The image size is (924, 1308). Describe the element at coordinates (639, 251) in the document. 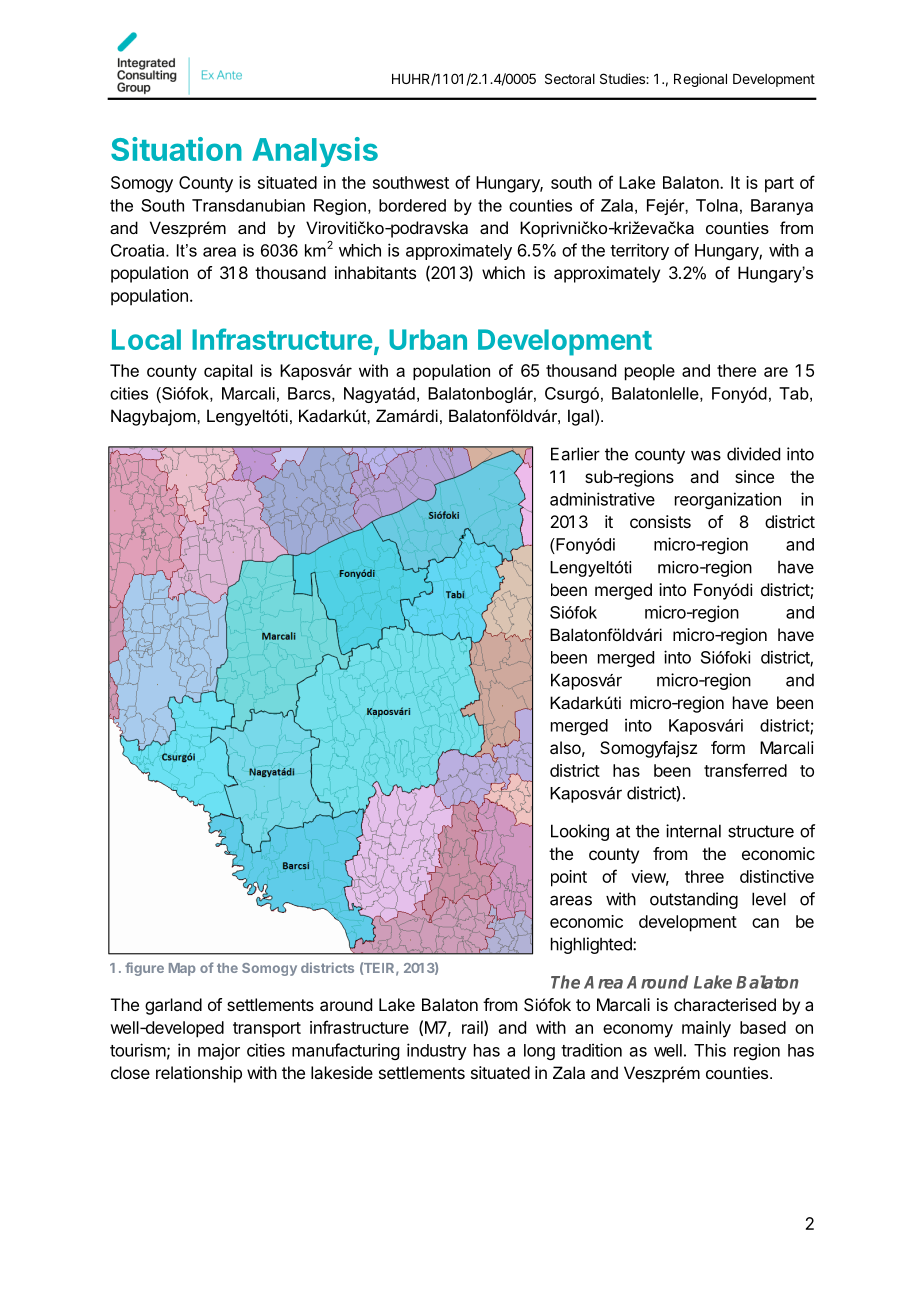

I see `territory` at that location.
